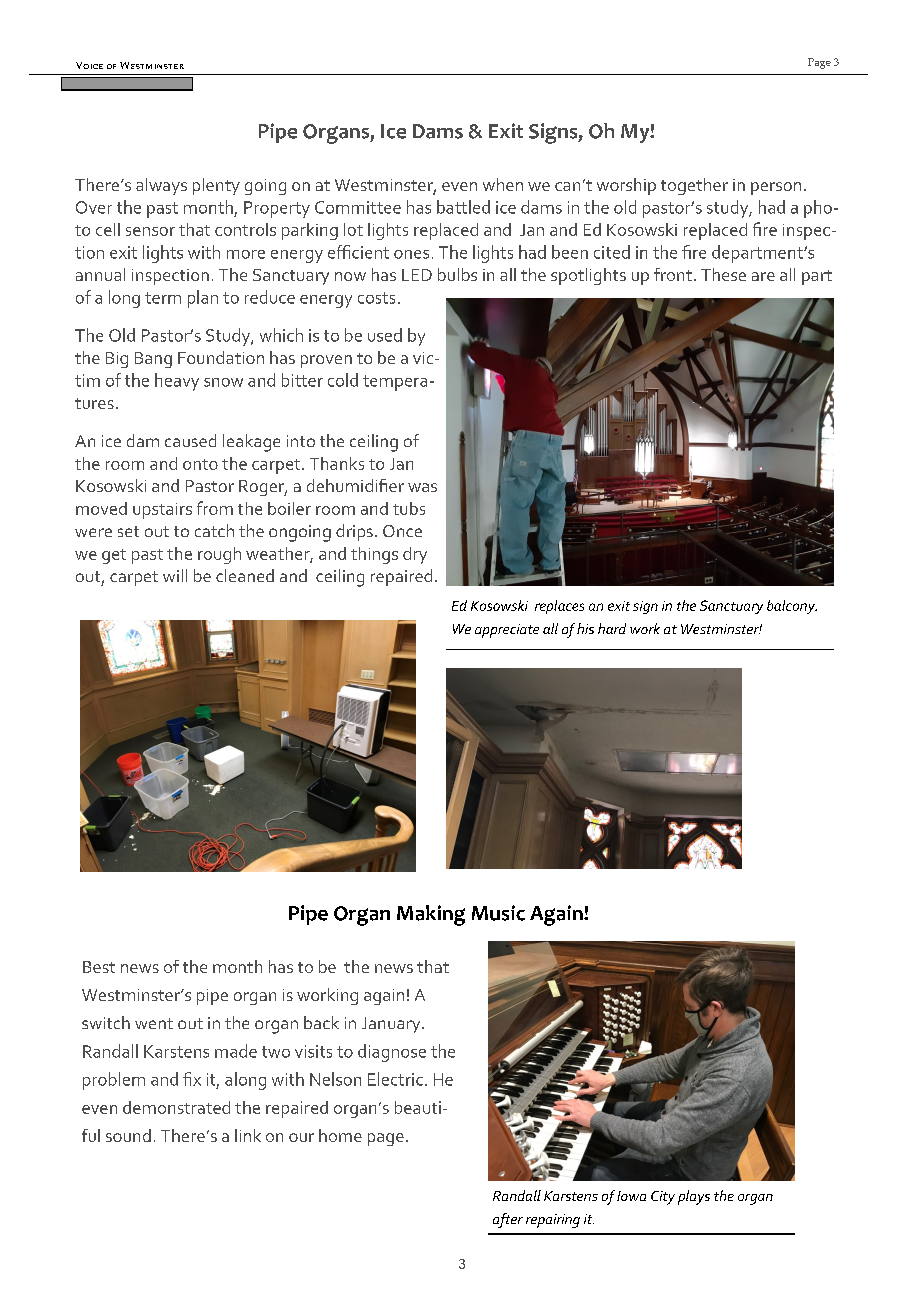 This page has width=924, height=1308. What do you see at coordinates (503, 184) in the page?
I see `when` at bounding box center [503, 184].
